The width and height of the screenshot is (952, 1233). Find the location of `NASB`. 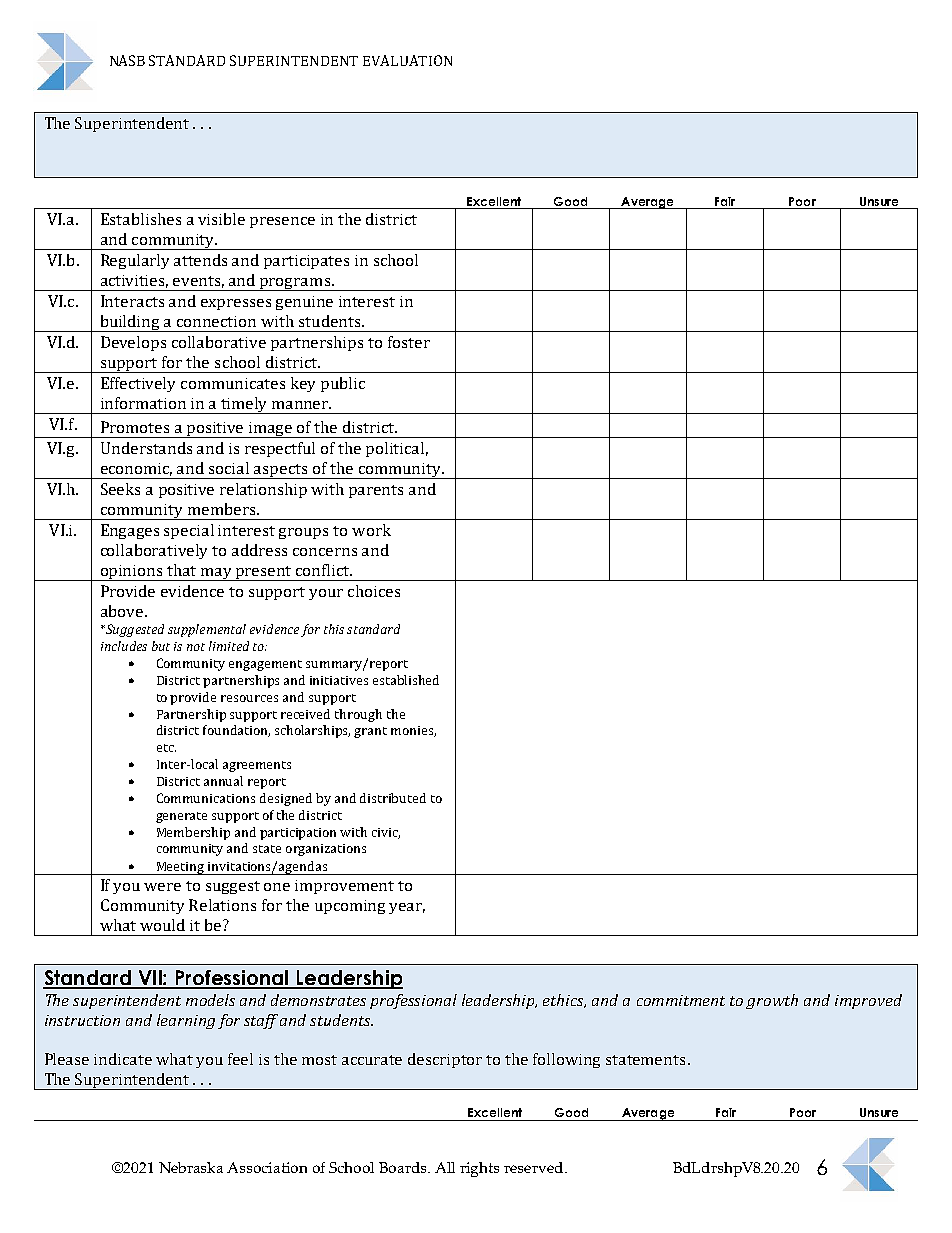

NASB is located at coordinates (127, 60).
